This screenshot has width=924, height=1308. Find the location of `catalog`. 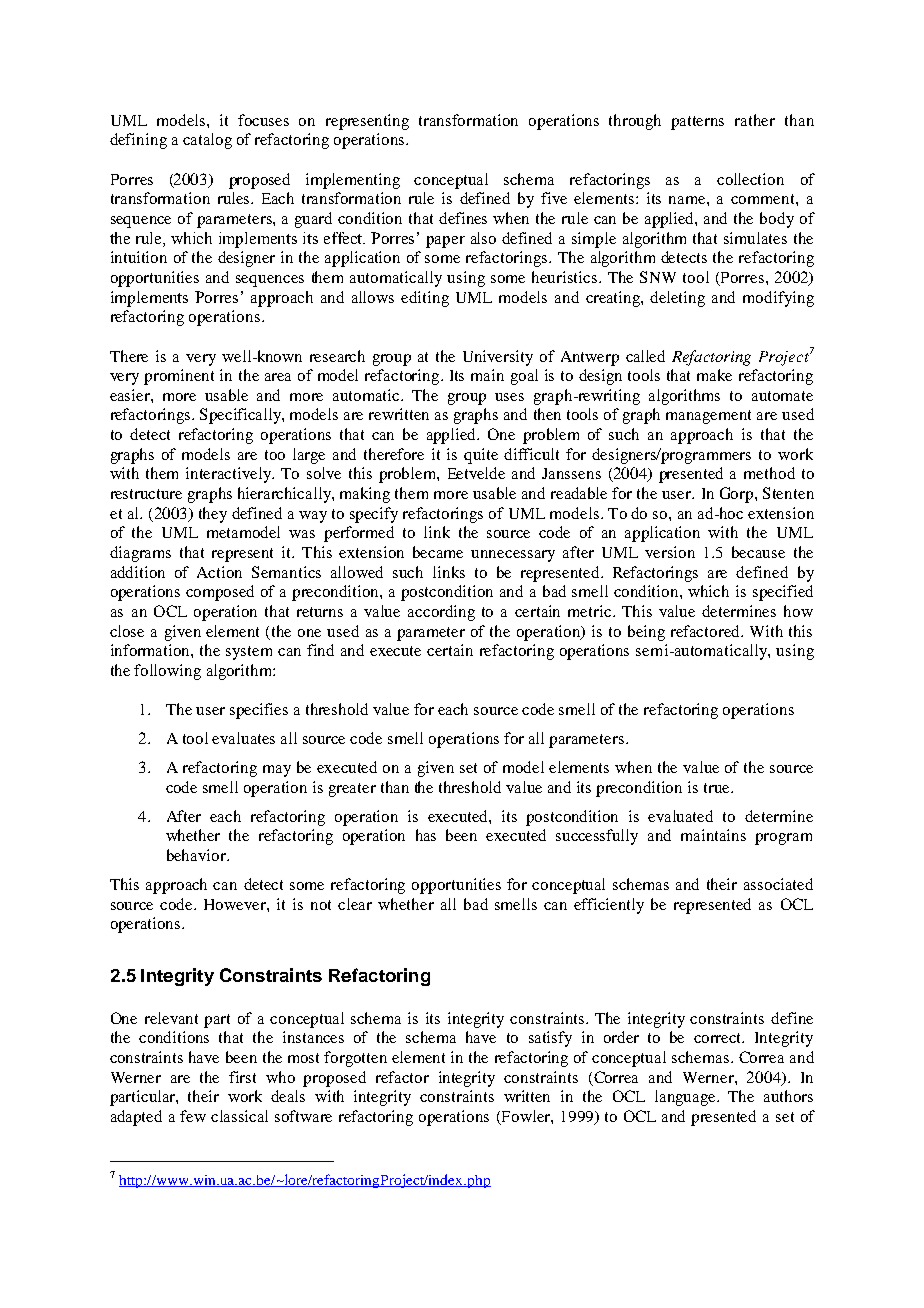

catalog is located at coordinates (207, 141).
